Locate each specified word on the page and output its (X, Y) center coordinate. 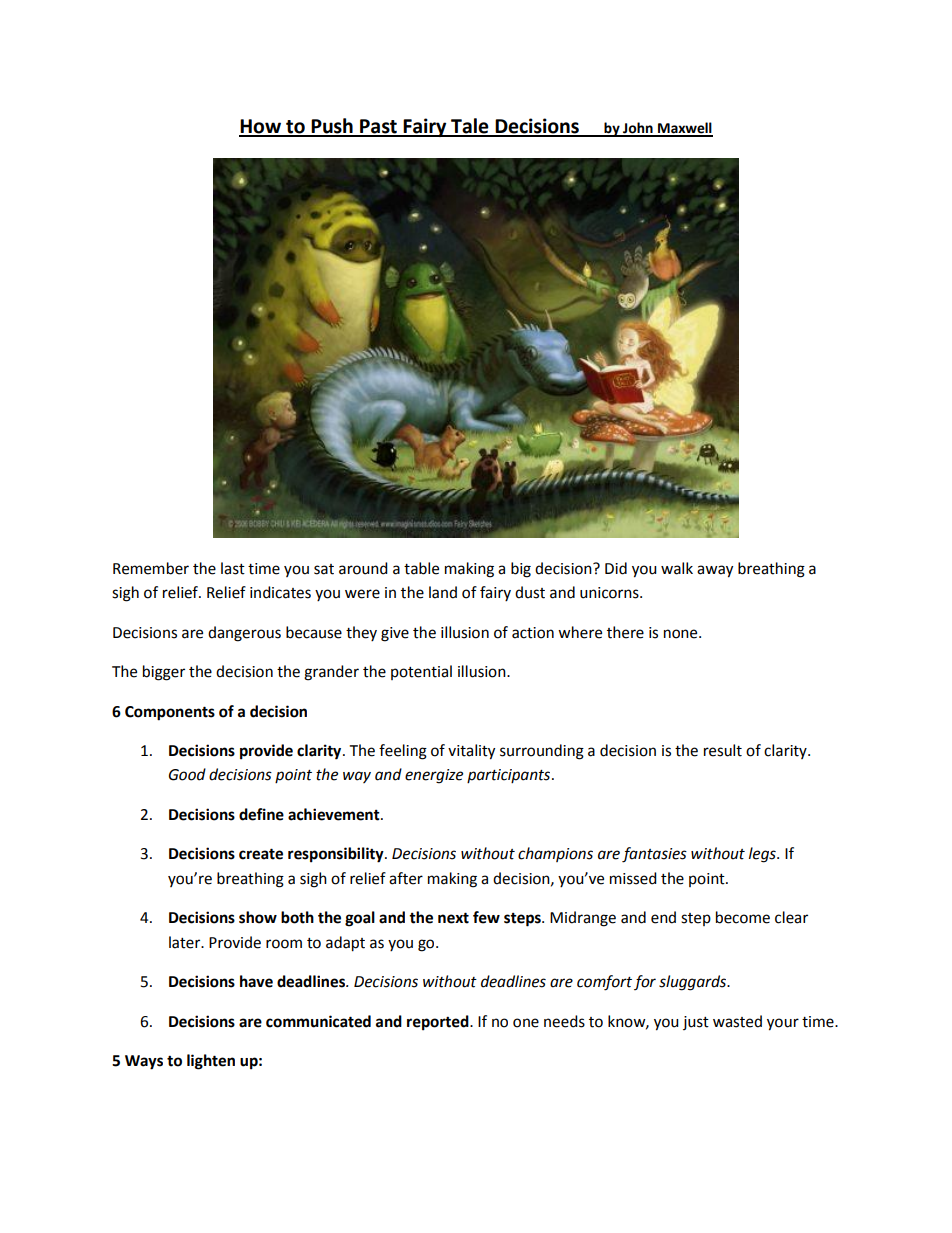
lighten (211, 1062)
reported (439, 1023)
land (443, 592)
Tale (470, 127)
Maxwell (684, 129)
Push (332, 127)
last (233, 568)
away (715, 571)
